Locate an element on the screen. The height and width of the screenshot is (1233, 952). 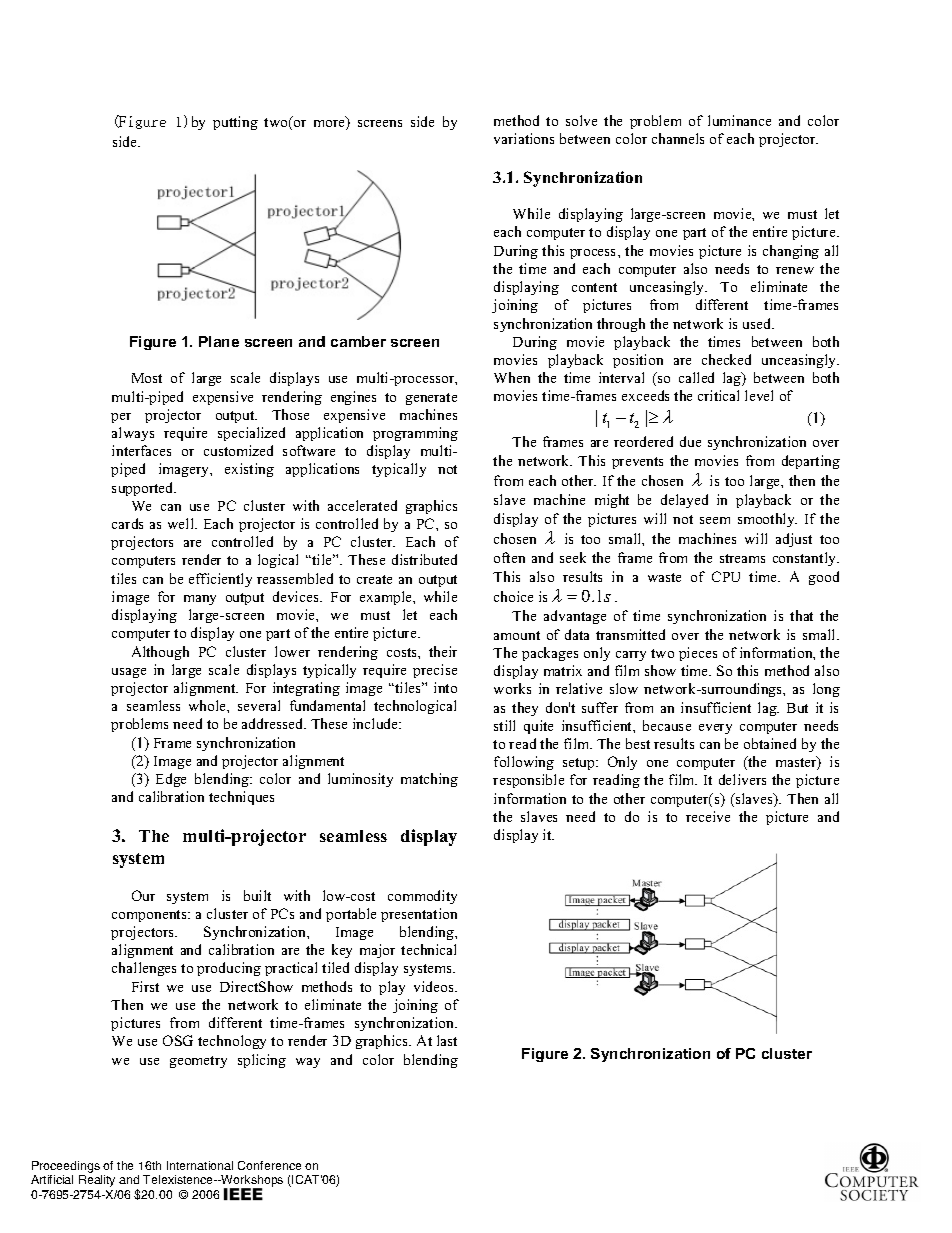
luminance is located at coordinates (739, 120).
